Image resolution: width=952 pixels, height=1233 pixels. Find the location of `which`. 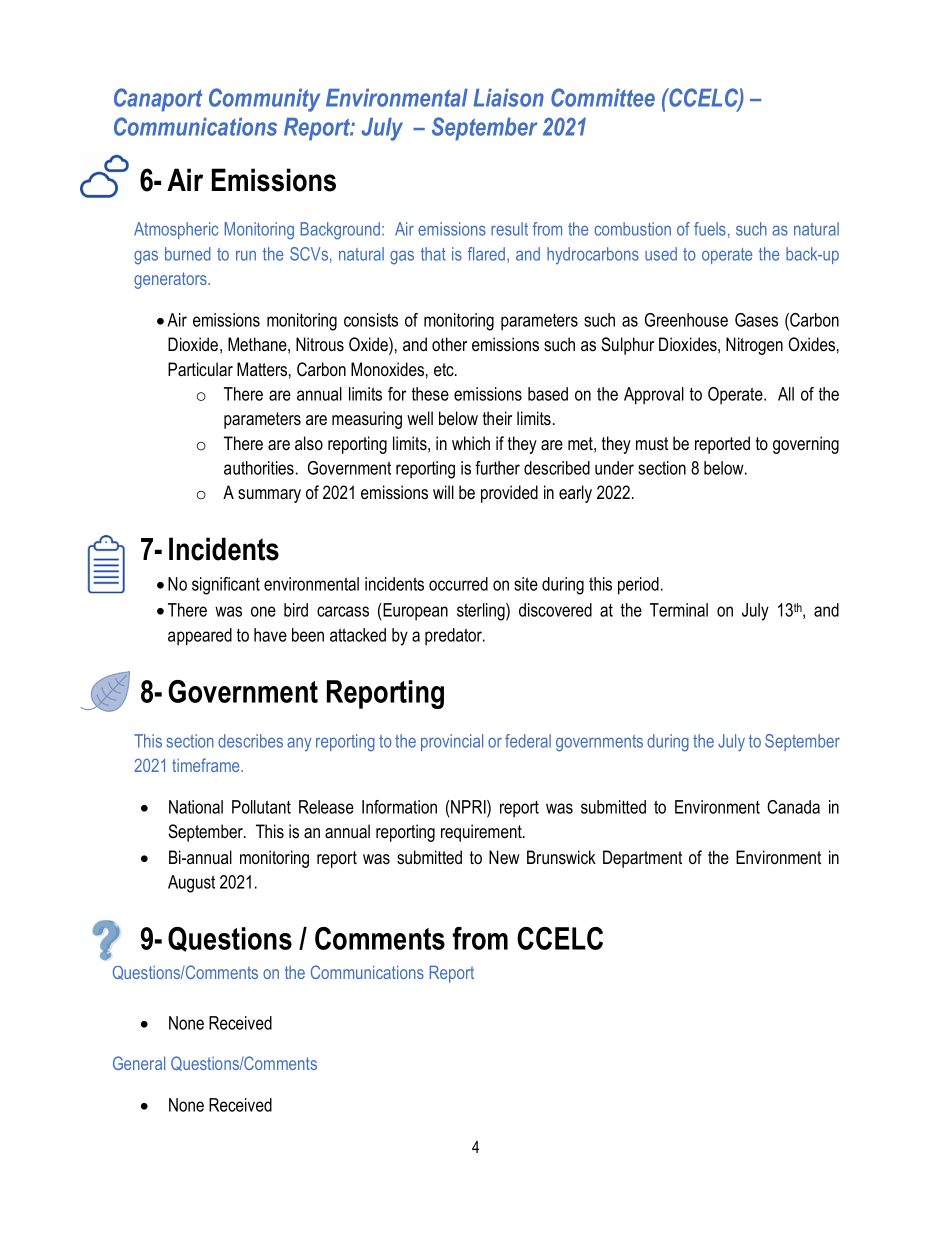

which is located at coordinates (471, 443).
